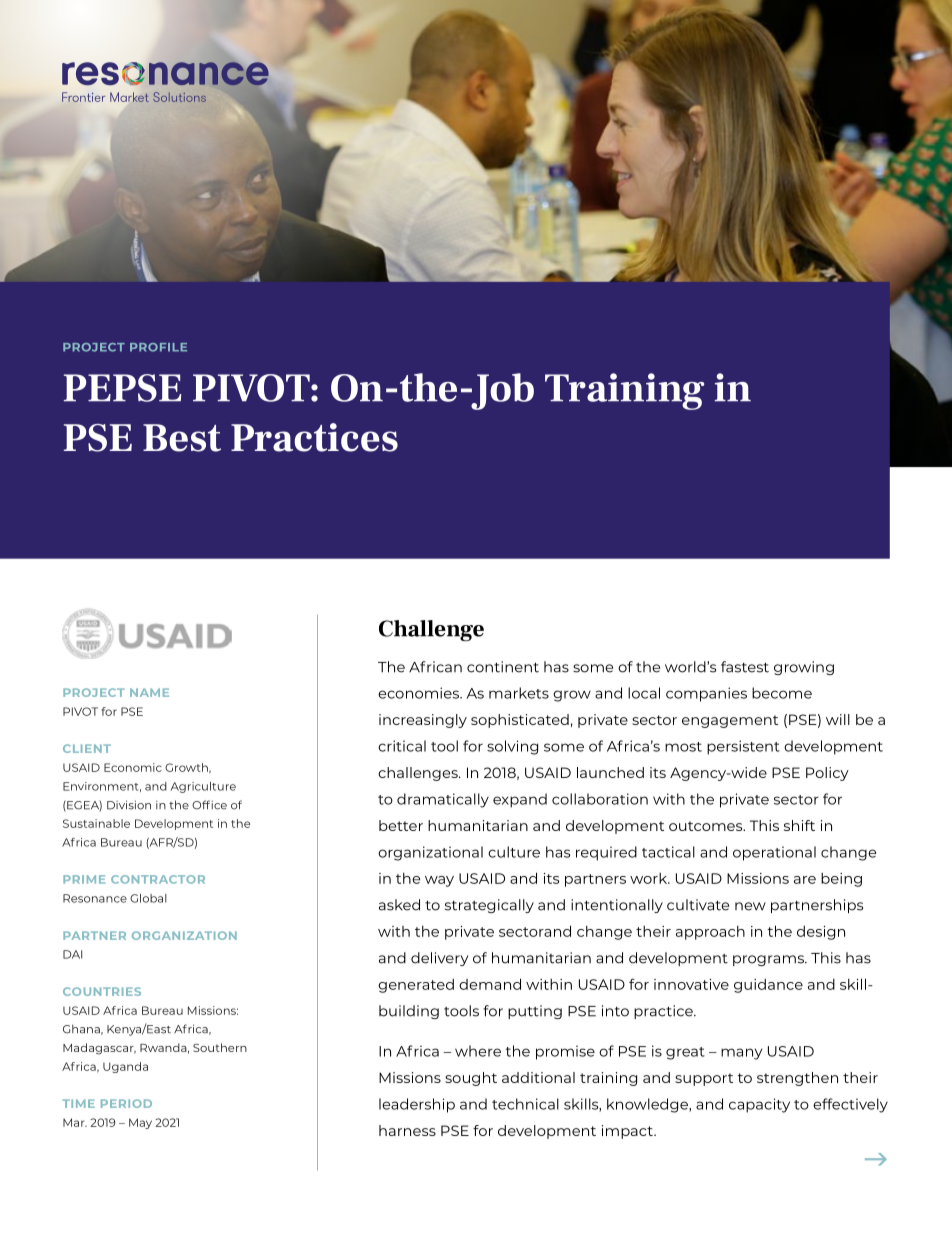 This document has width=952, height=1233. What do you see at coordinates (133, 767) in the document?
I see `Economic` at bounding box center [133, 767].
